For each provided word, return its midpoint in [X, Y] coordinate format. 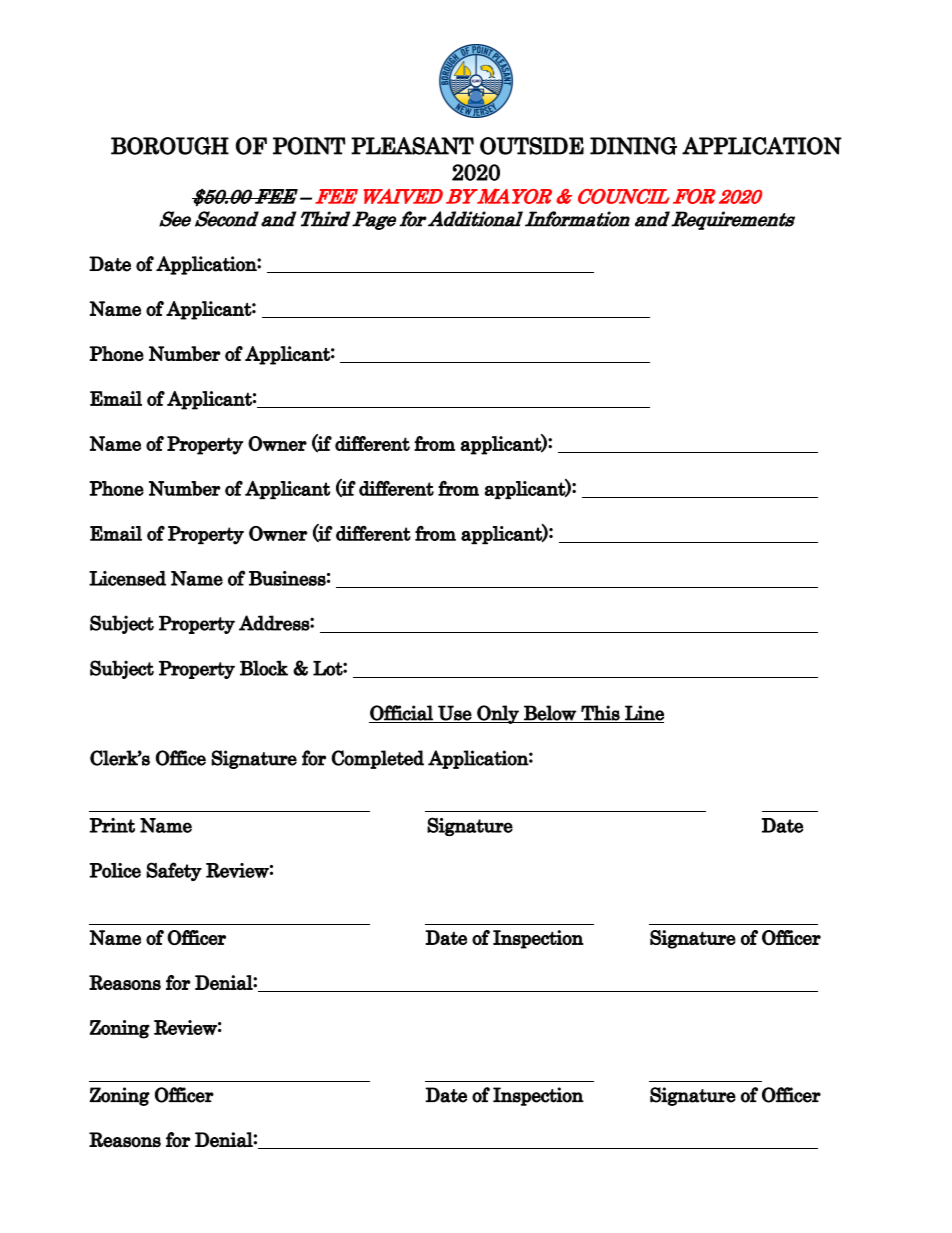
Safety [174, 871]
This [600, 713]
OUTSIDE [532, 146]
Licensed [127, 578]
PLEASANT [412, 146]
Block [264, 668]
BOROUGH [170, 146]
